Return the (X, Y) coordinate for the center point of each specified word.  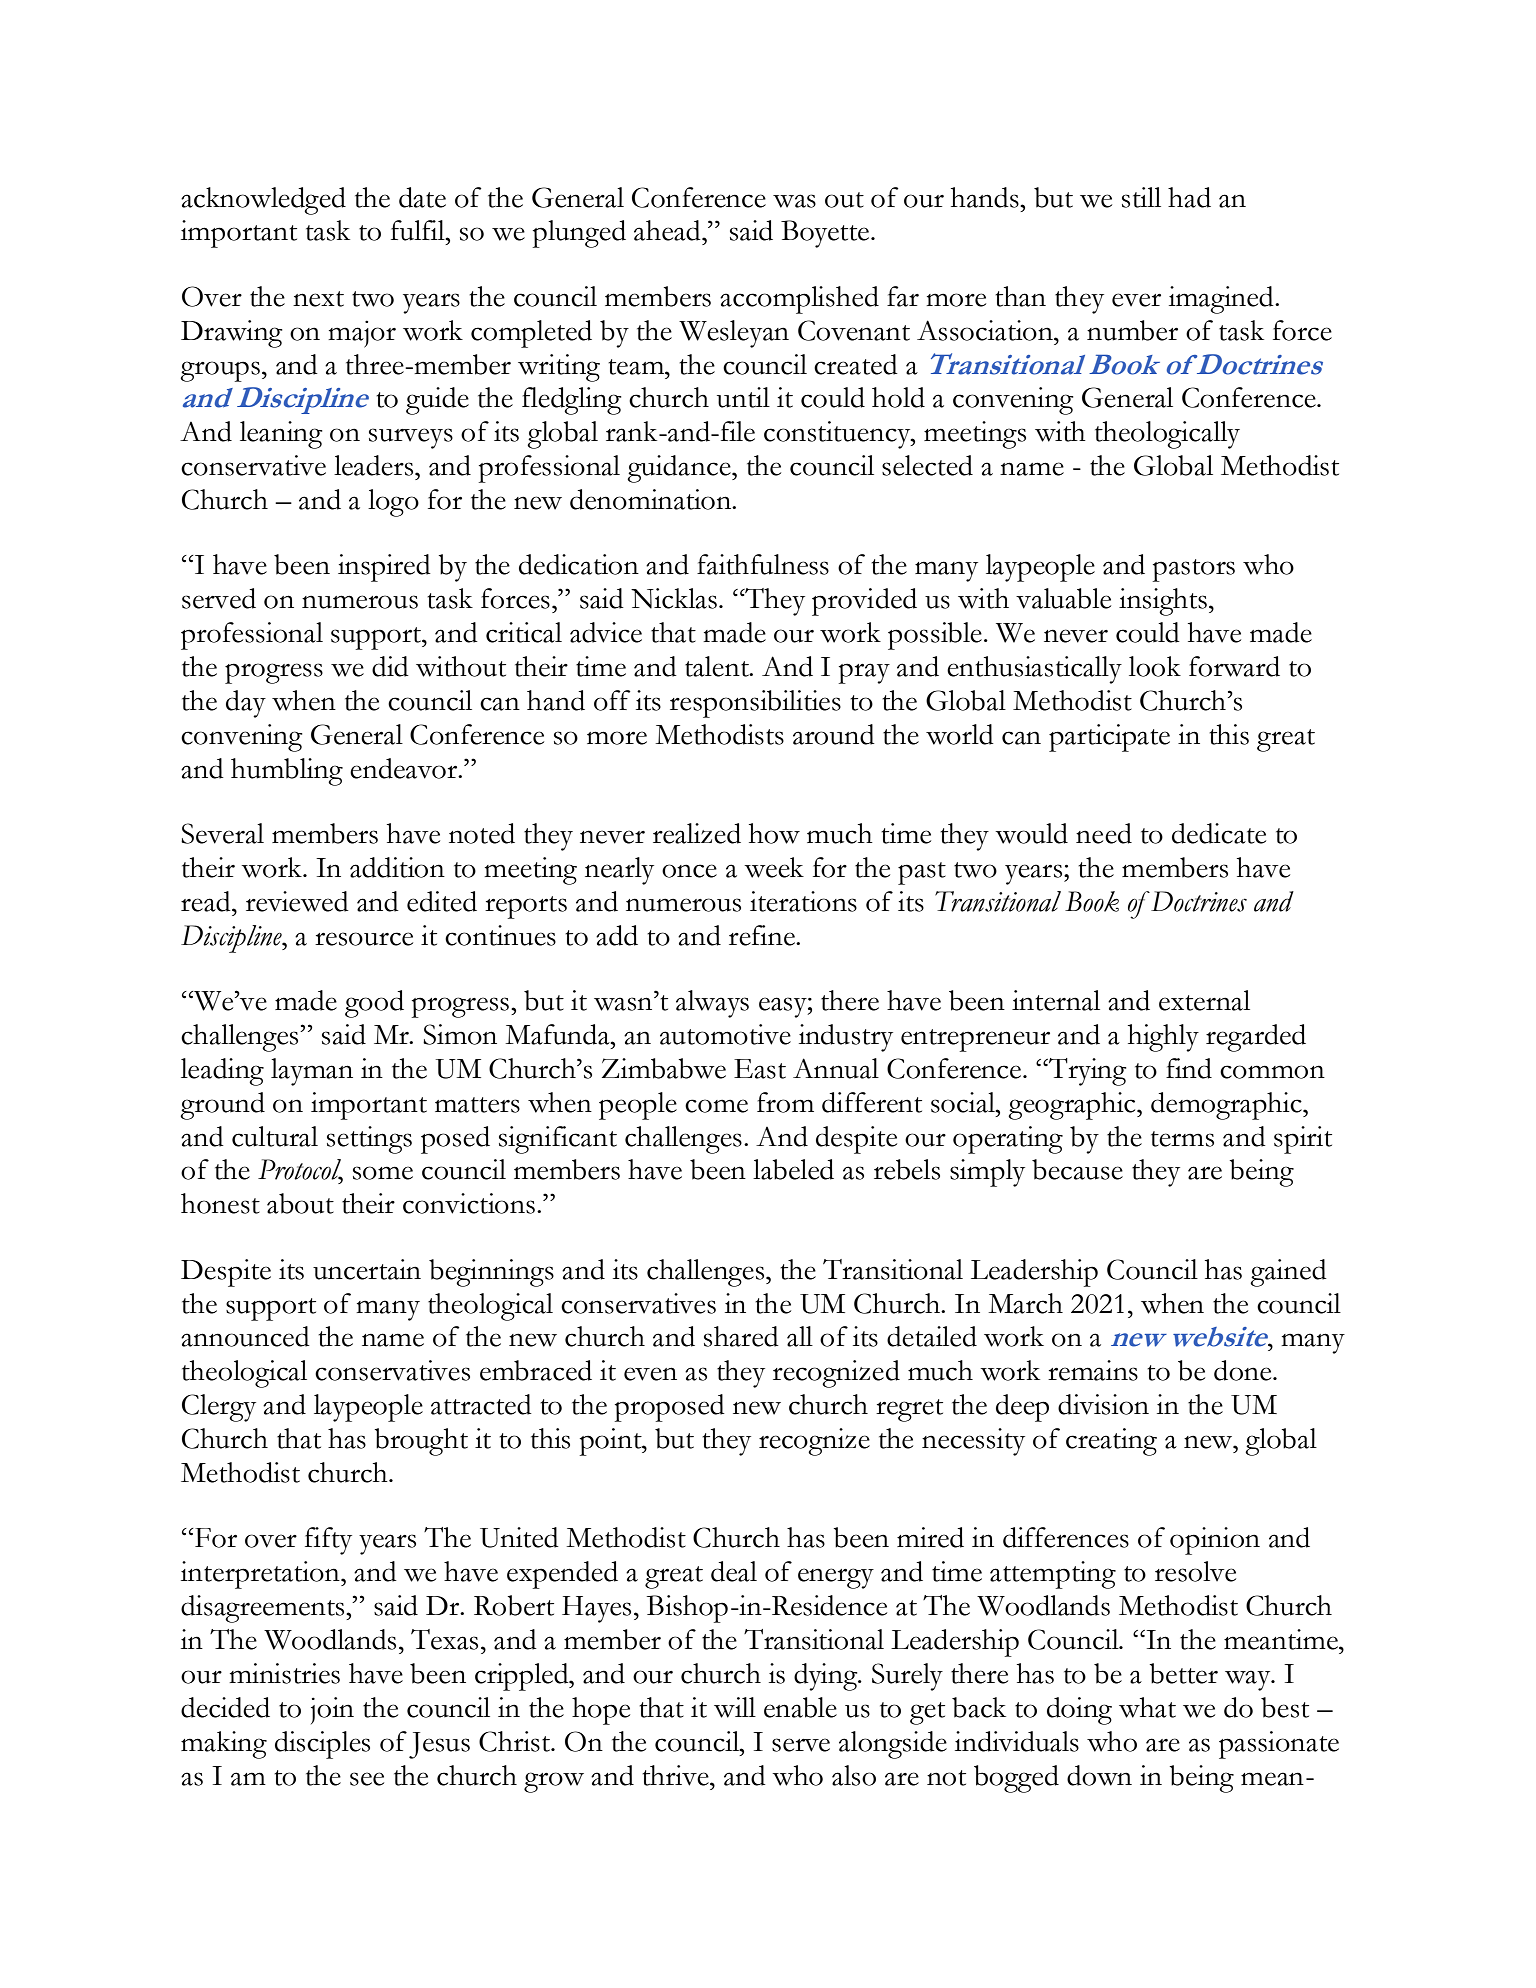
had (1189, 197)
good (374, 1004)
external (1204, 1000)
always (712, 1004)
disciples (322, 1745)
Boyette (826, 234)
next (318, 299)
